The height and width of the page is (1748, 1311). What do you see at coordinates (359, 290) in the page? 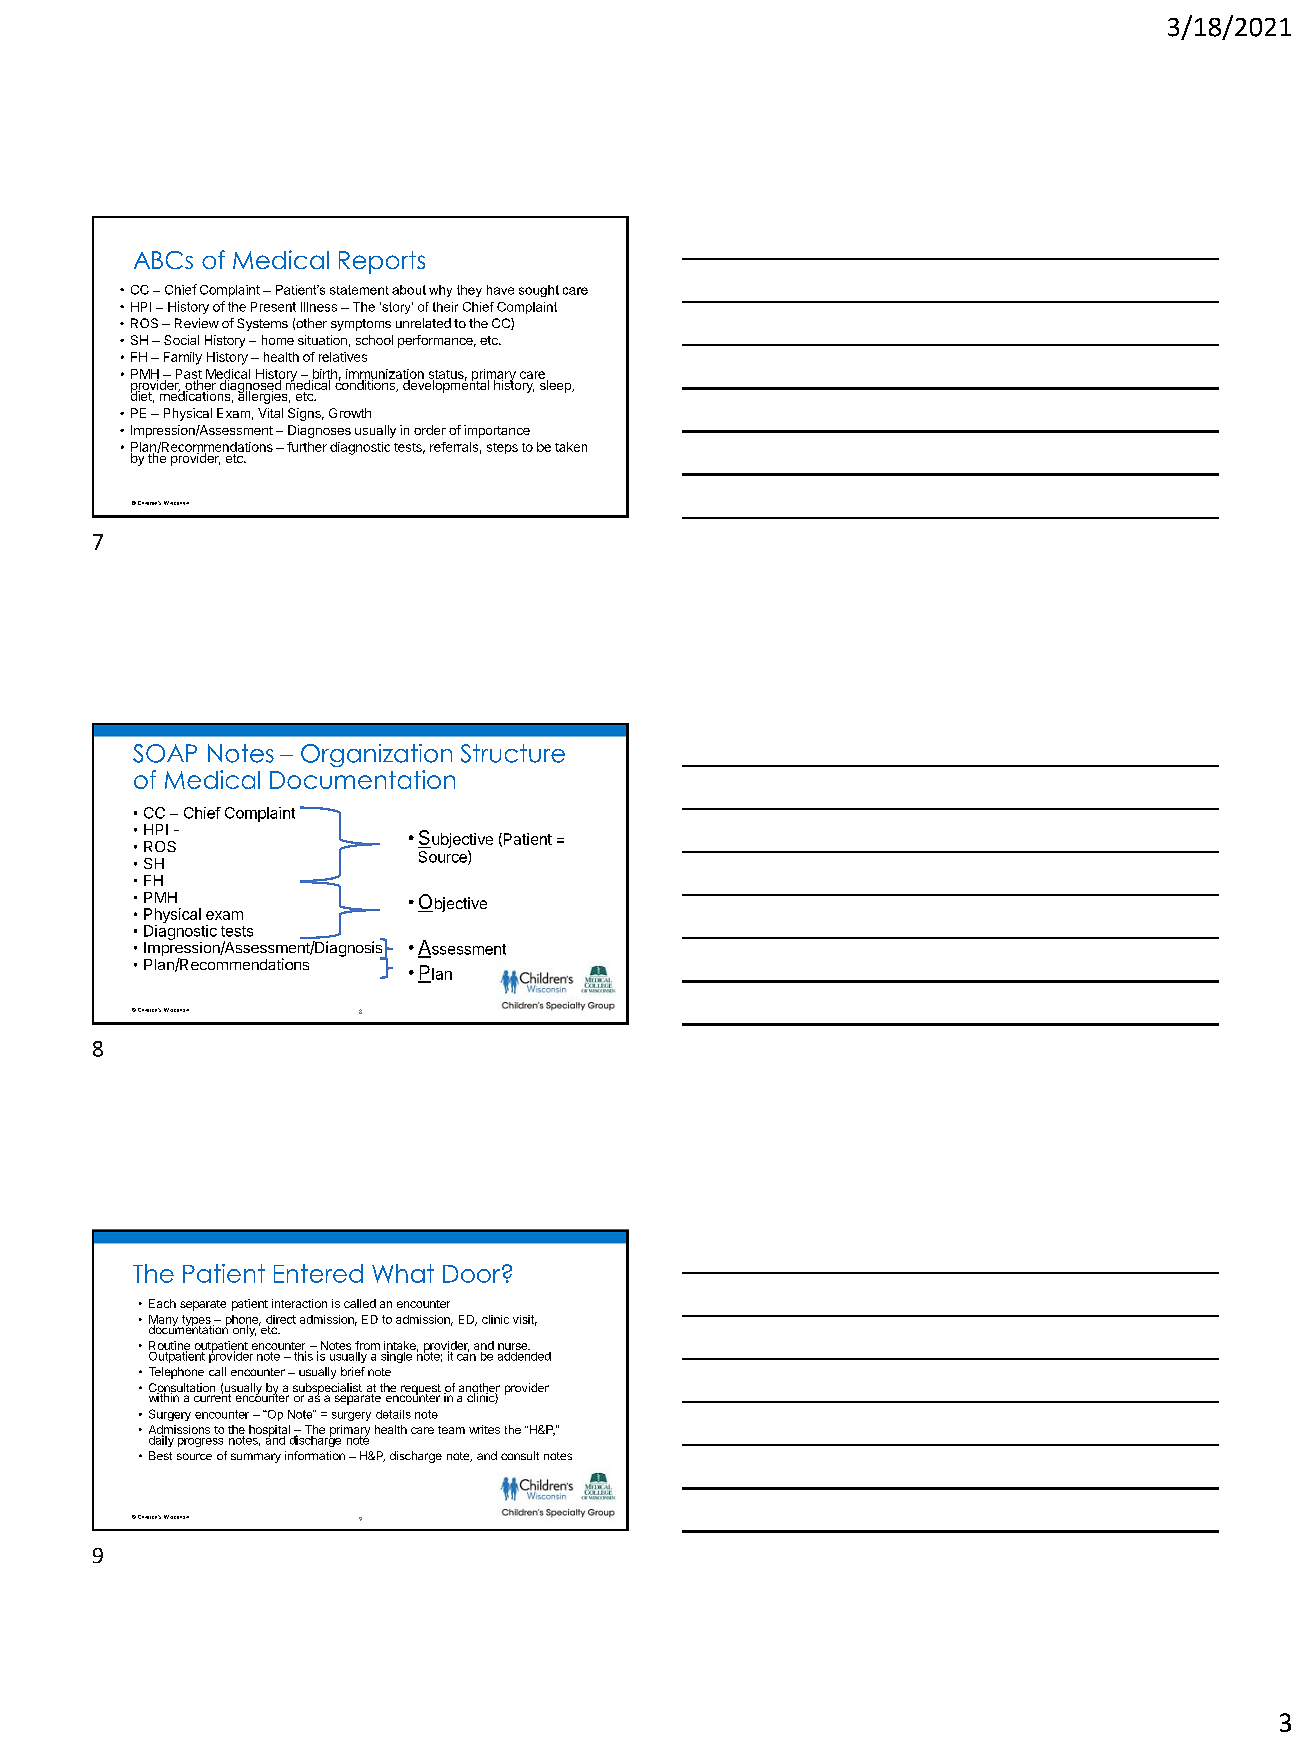
I see `statement` at bounding box center [359, 290].
